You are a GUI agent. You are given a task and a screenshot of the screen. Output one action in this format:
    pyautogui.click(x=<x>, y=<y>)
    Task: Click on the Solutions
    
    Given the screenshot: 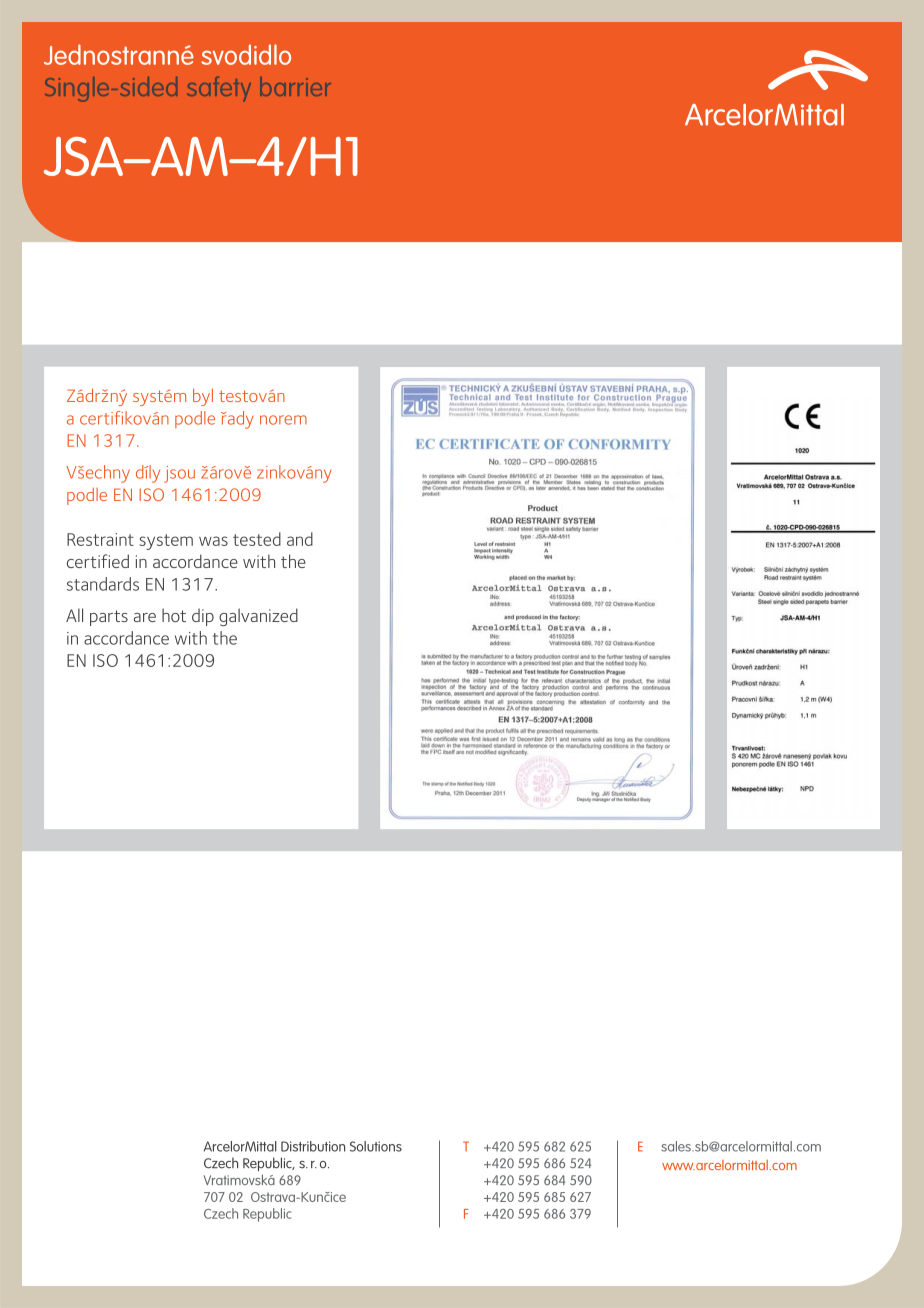 What is the action you would take?
    pyautogui.click(x=376, y=1146)
